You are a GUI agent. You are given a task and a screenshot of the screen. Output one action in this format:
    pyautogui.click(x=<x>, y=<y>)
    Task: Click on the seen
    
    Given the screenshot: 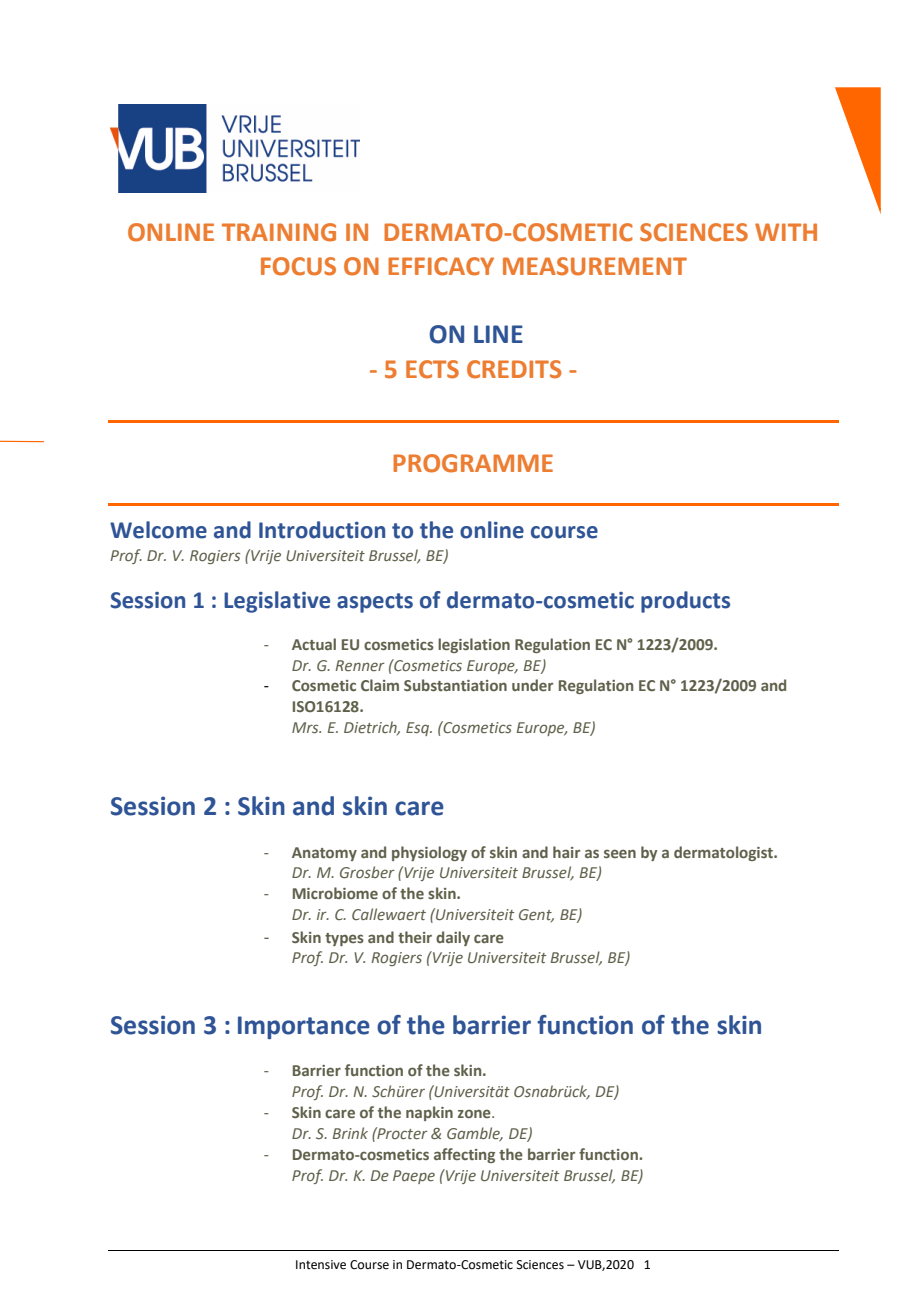 What is the action you would take?
    pyautogui.click(x=620, y=853)
